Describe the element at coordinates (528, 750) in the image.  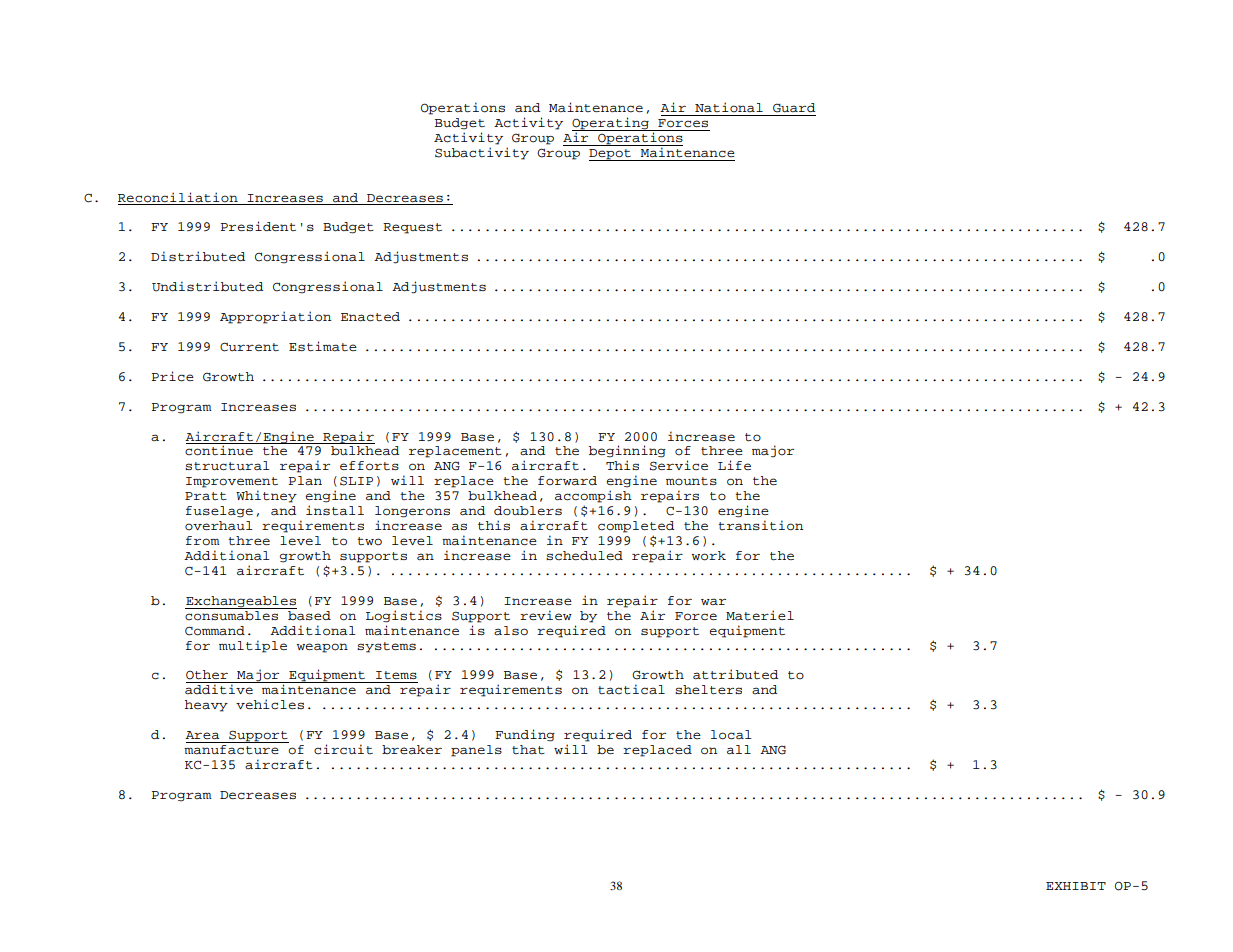
I see `that` at that location.
